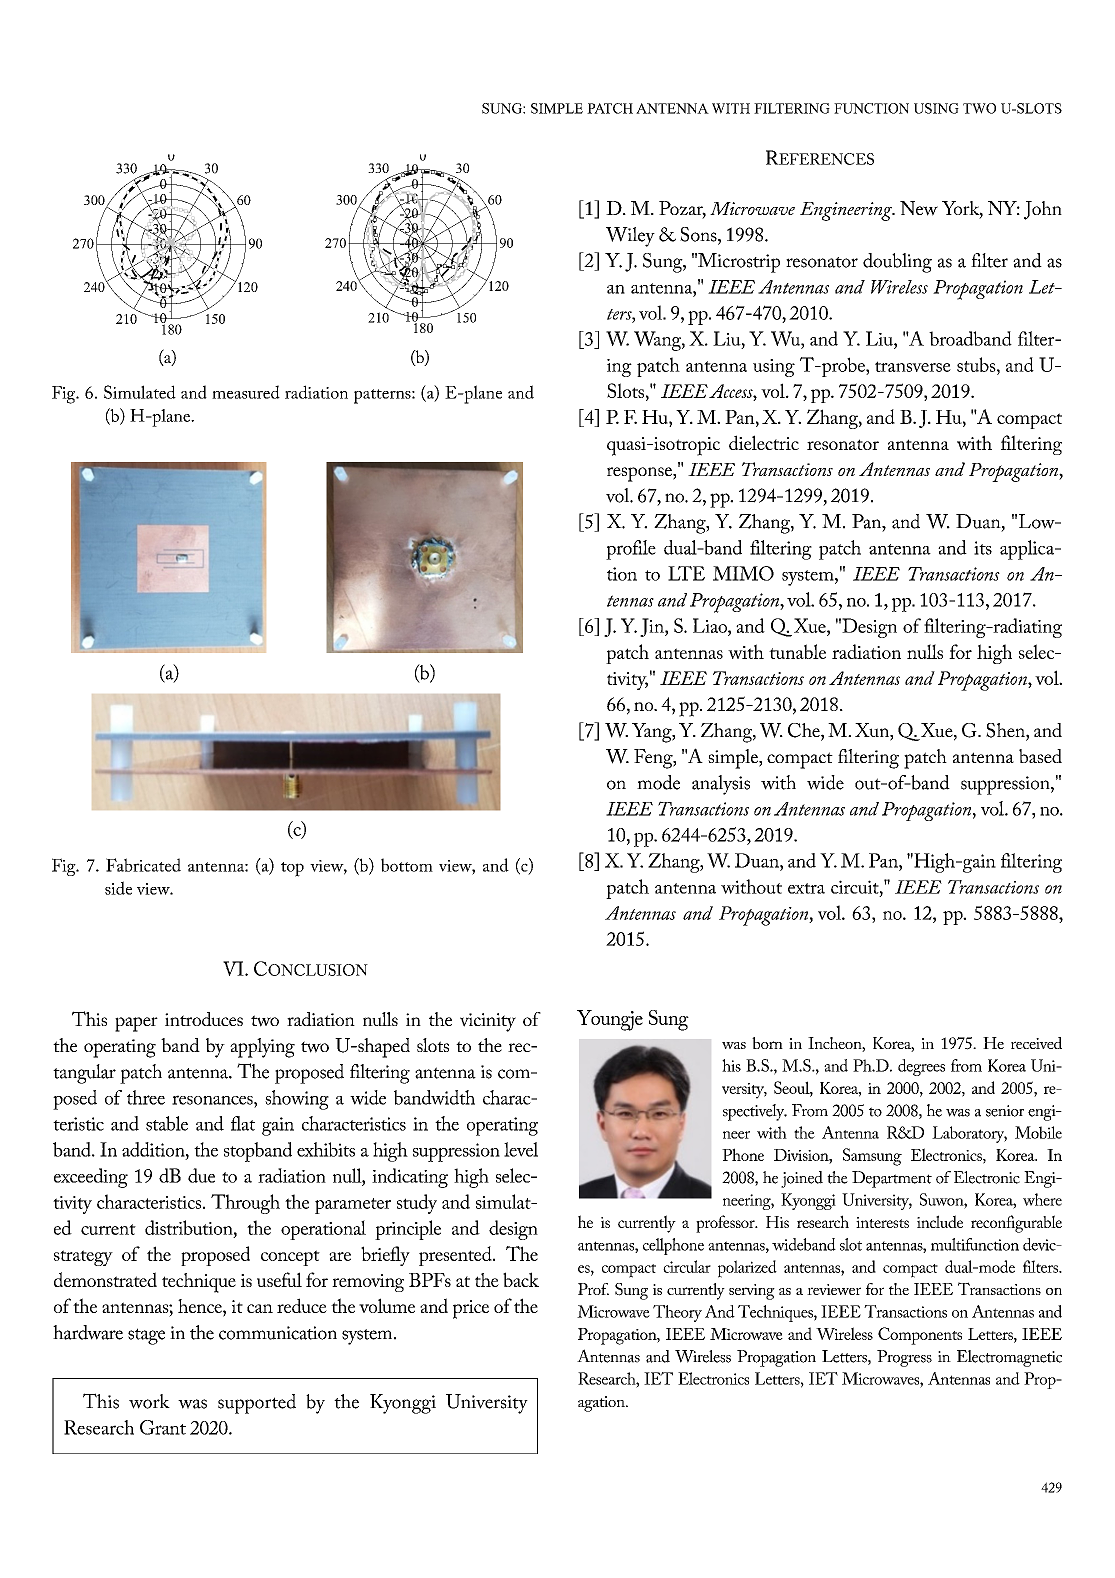 Image resolution: width=1115 pixels, height=1578 pixels. Describe the element at coordinates (630, 237) in the page. I see `Wiley` at that location.
